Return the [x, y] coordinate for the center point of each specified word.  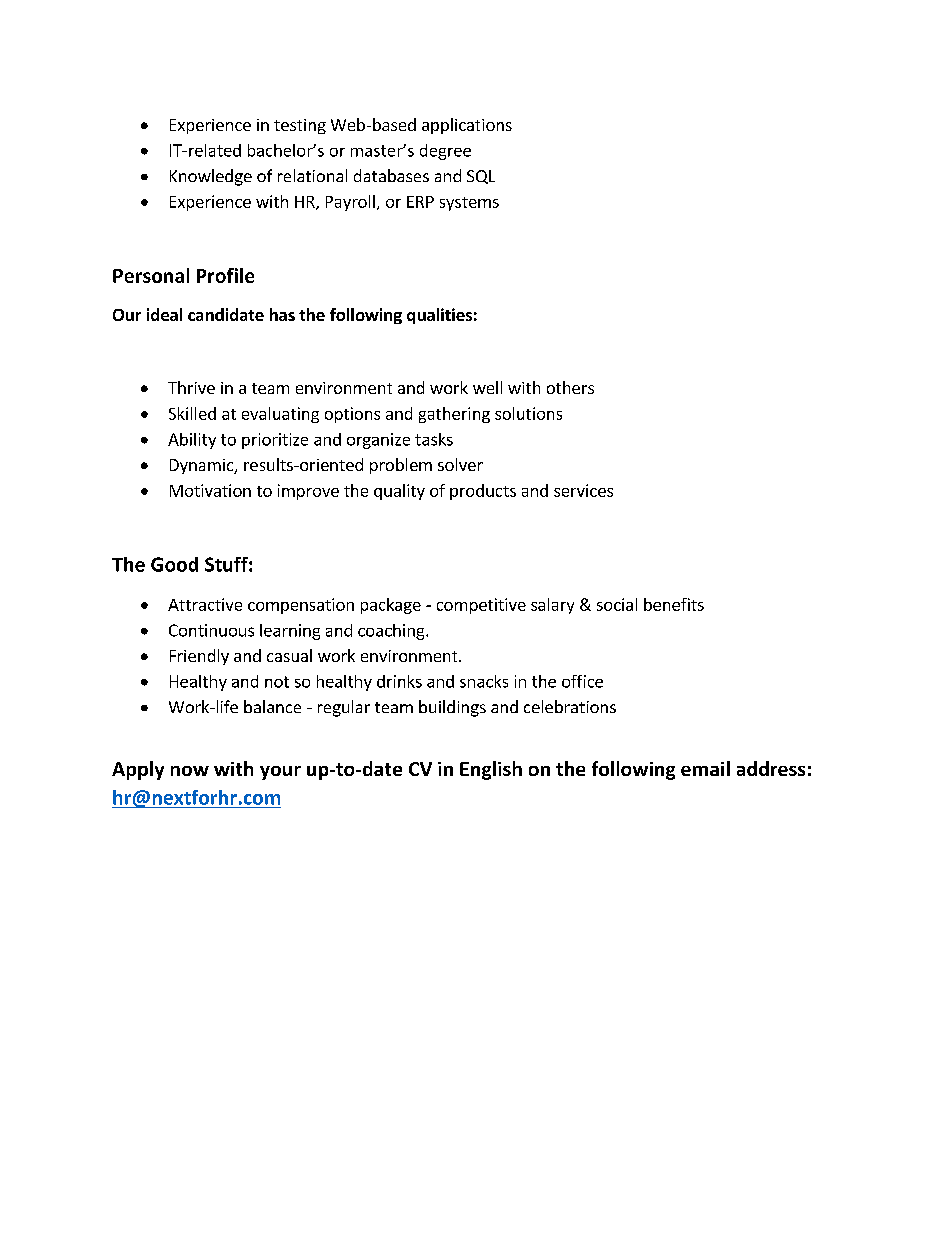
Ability [192, 441]
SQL [481, 177]
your [280, 773]
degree [445, 152]
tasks [434, 439]
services [583, 490]
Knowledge [211, 177]
